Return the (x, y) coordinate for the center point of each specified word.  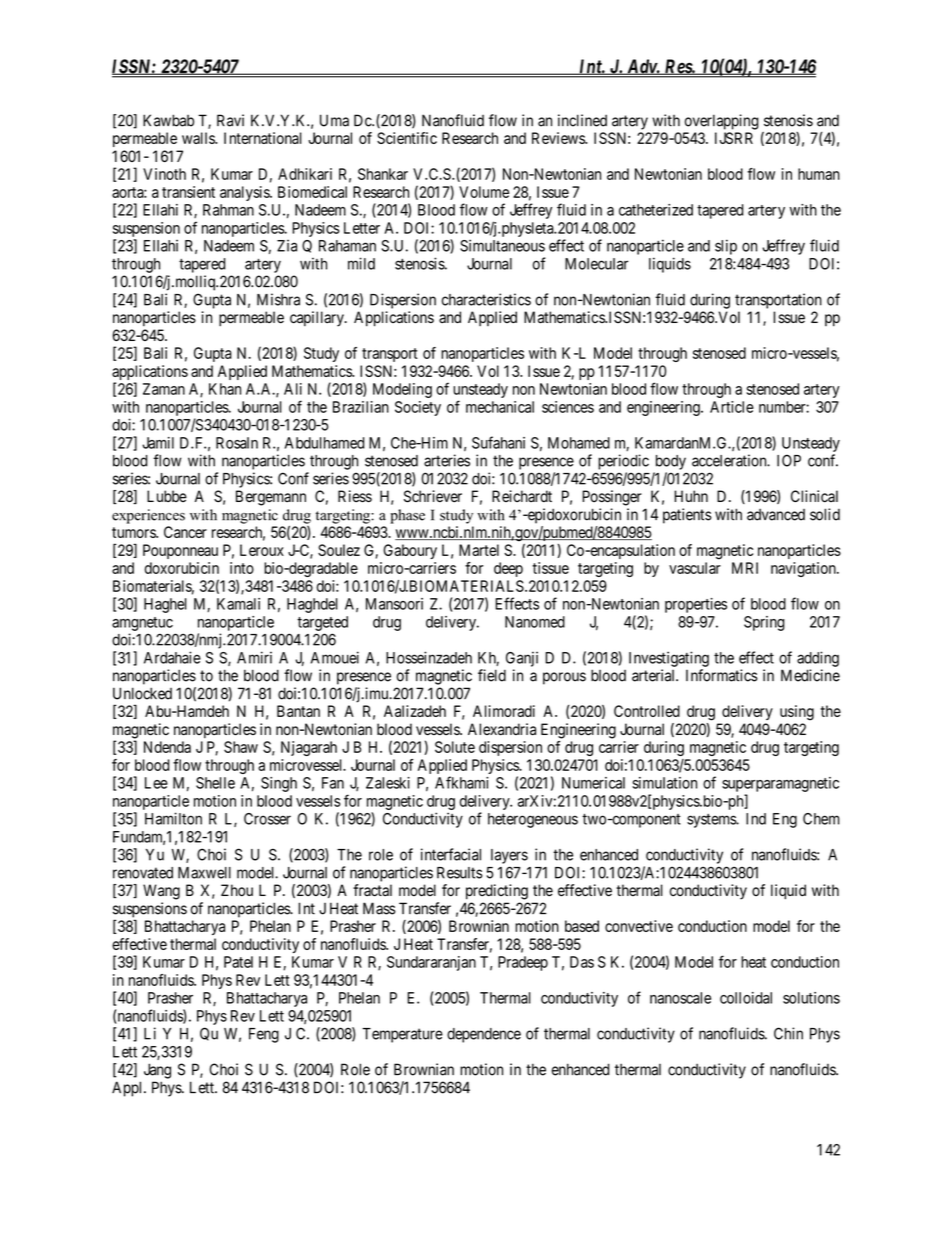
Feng (264, 1035)
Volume (484, 192)
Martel (479, 550)
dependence (484, 1035)
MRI (745, 568)
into (242, 568)
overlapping (722, 122)
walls (199, 138)
